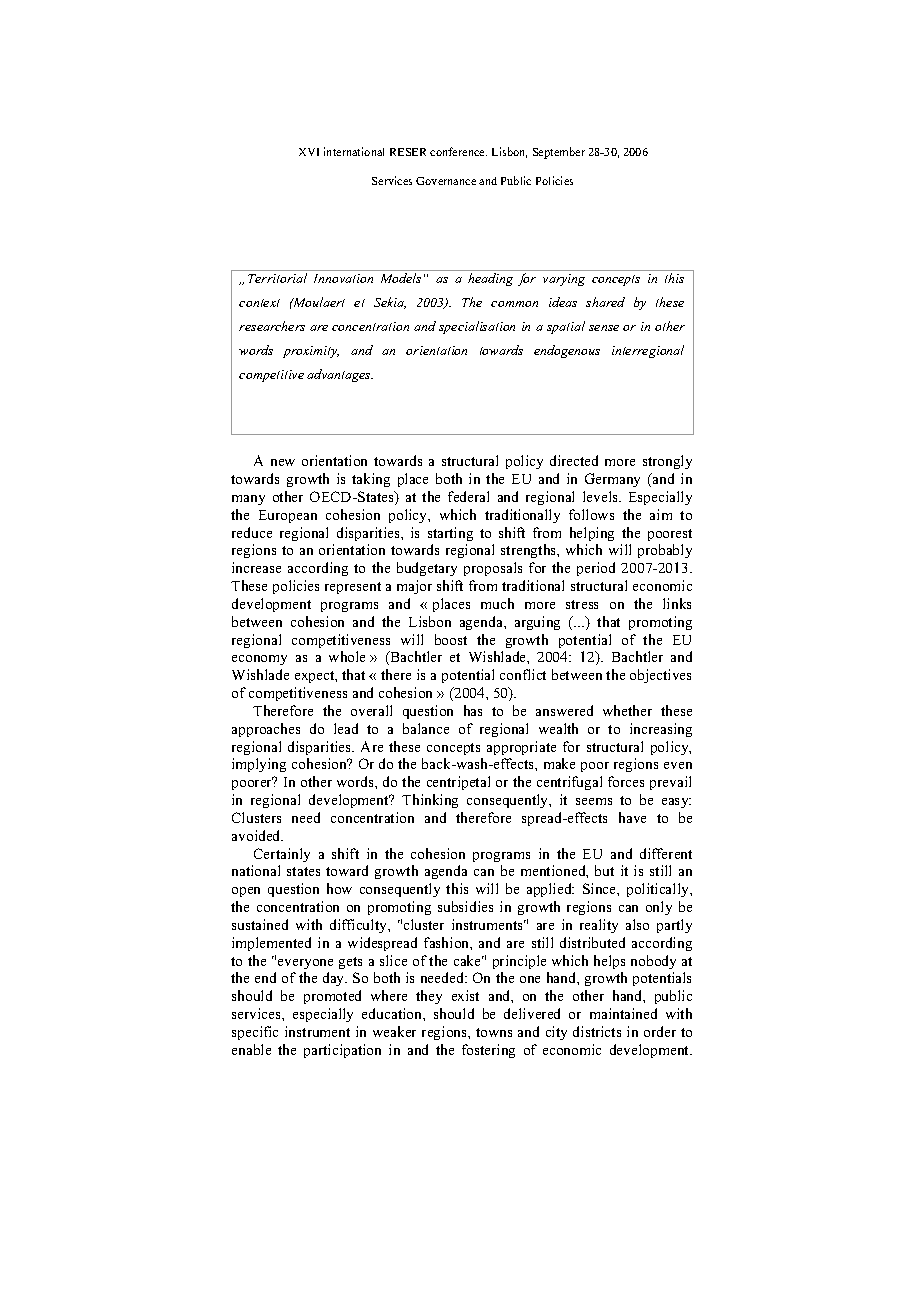 This image has height=1308, width=924. I want to click on proximity, so click(311, 352).
